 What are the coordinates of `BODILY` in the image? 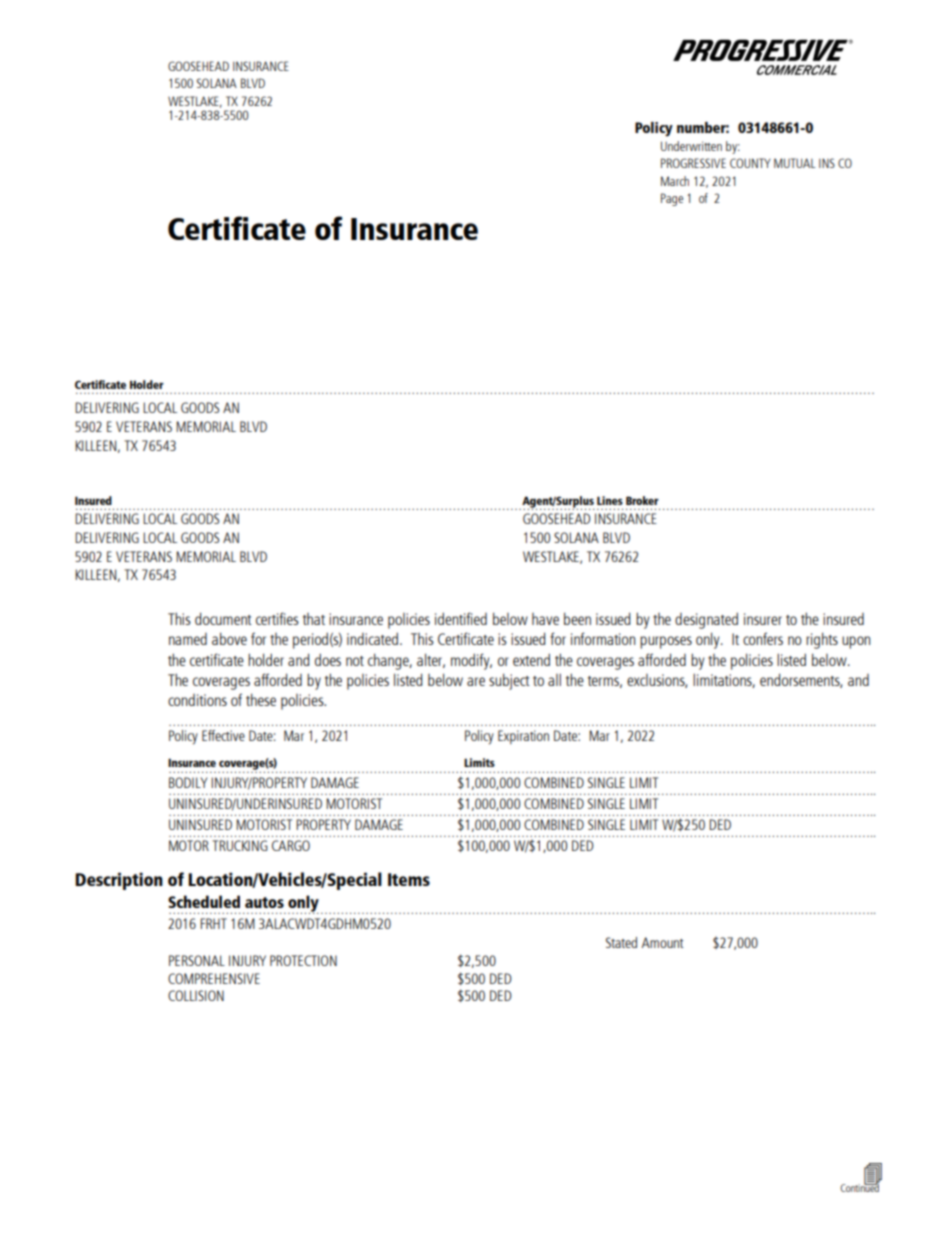 It's located at (188, 782).
